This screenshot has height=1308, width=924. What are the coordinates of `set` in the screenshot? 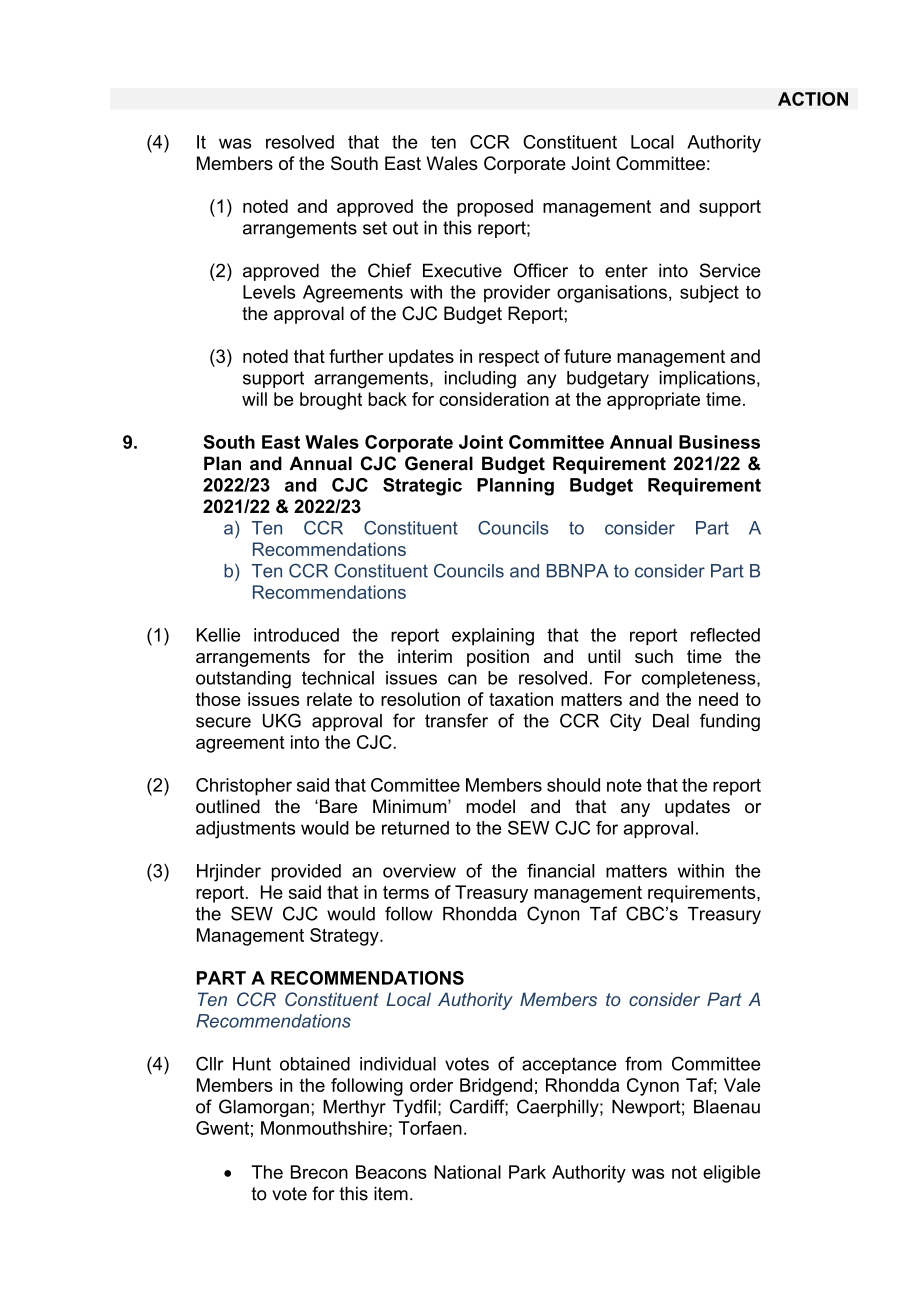 It's located at (375, 228).
